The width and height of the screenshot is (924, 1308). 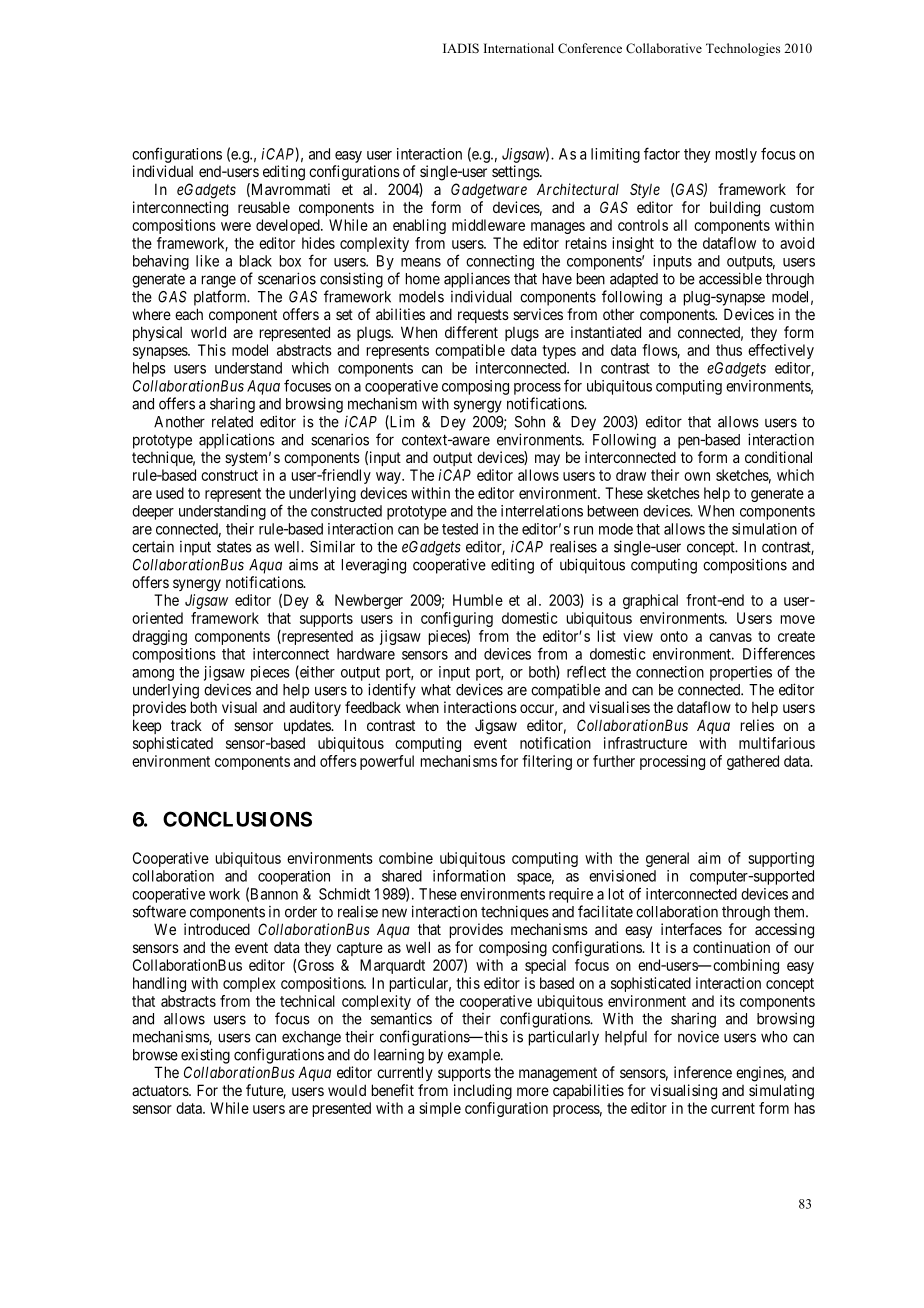 What do you see at coordinates (753, 762) in the screenshot?
I see `gathered` at bounding box center [753, 762].
